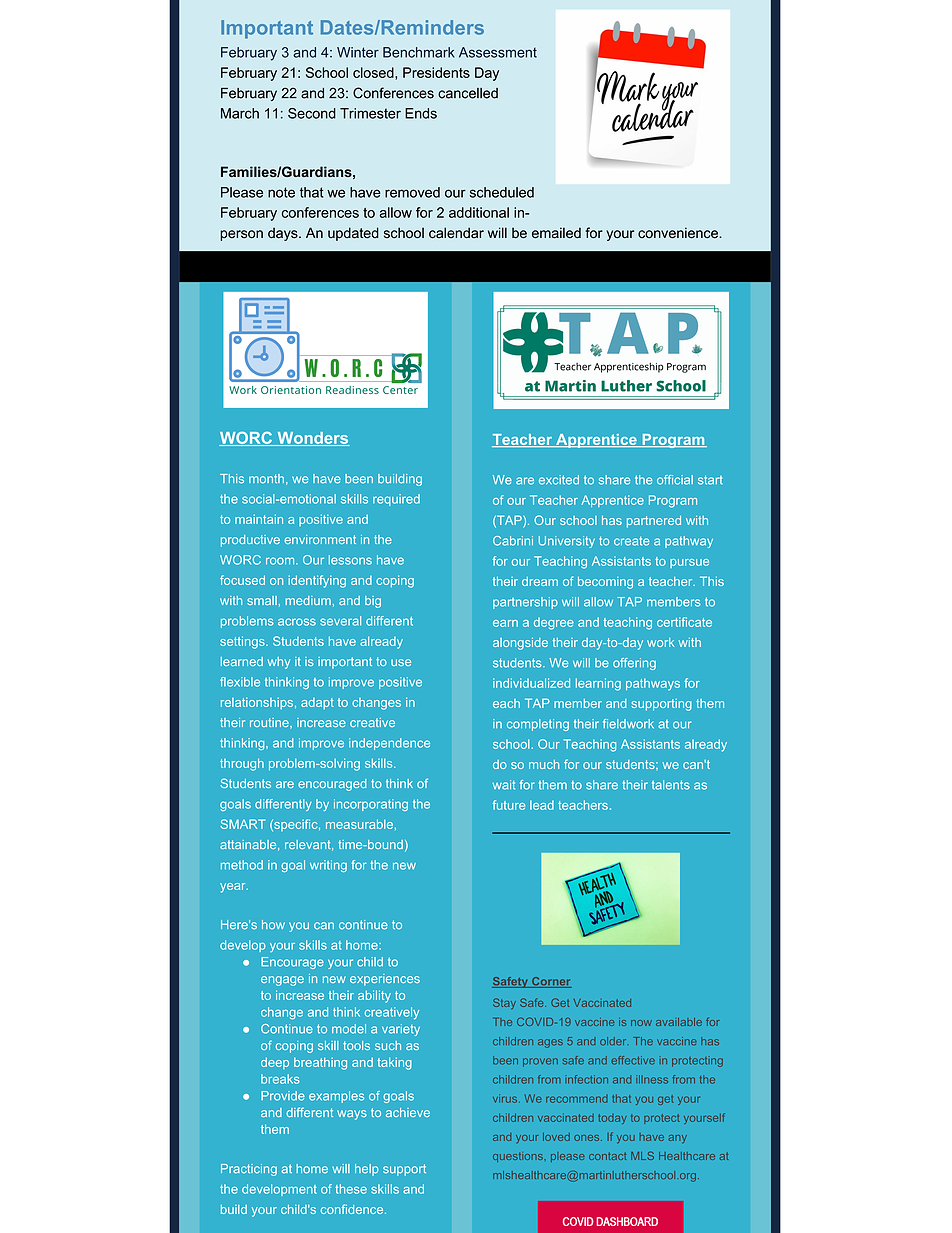 The width and height of the screenshot is (952, 1233). Describe the element at coordinates (513, 541) in the screenshot. I see `Cabrini` at that location.
